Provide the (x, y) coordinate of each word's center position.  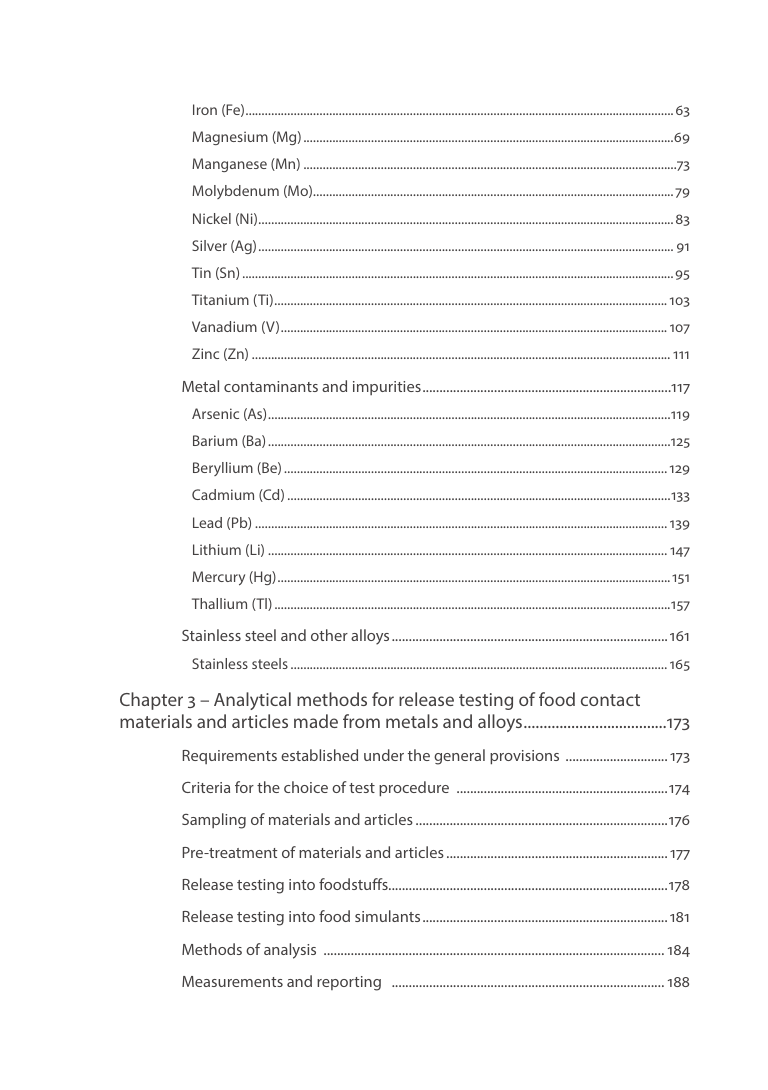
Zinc (205, 353)
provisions (524, 757)
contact (610, 700)
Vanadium (224, 326)
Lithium (217, 549)
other (329, 635)
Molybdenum (235, 192)
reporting (349, 983)
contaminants (271, 386)
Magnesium (230, 138)
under (384, 755)
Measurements (232, 981)
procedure (414, 789)
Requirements (230, 757)
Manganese (229, 165)
